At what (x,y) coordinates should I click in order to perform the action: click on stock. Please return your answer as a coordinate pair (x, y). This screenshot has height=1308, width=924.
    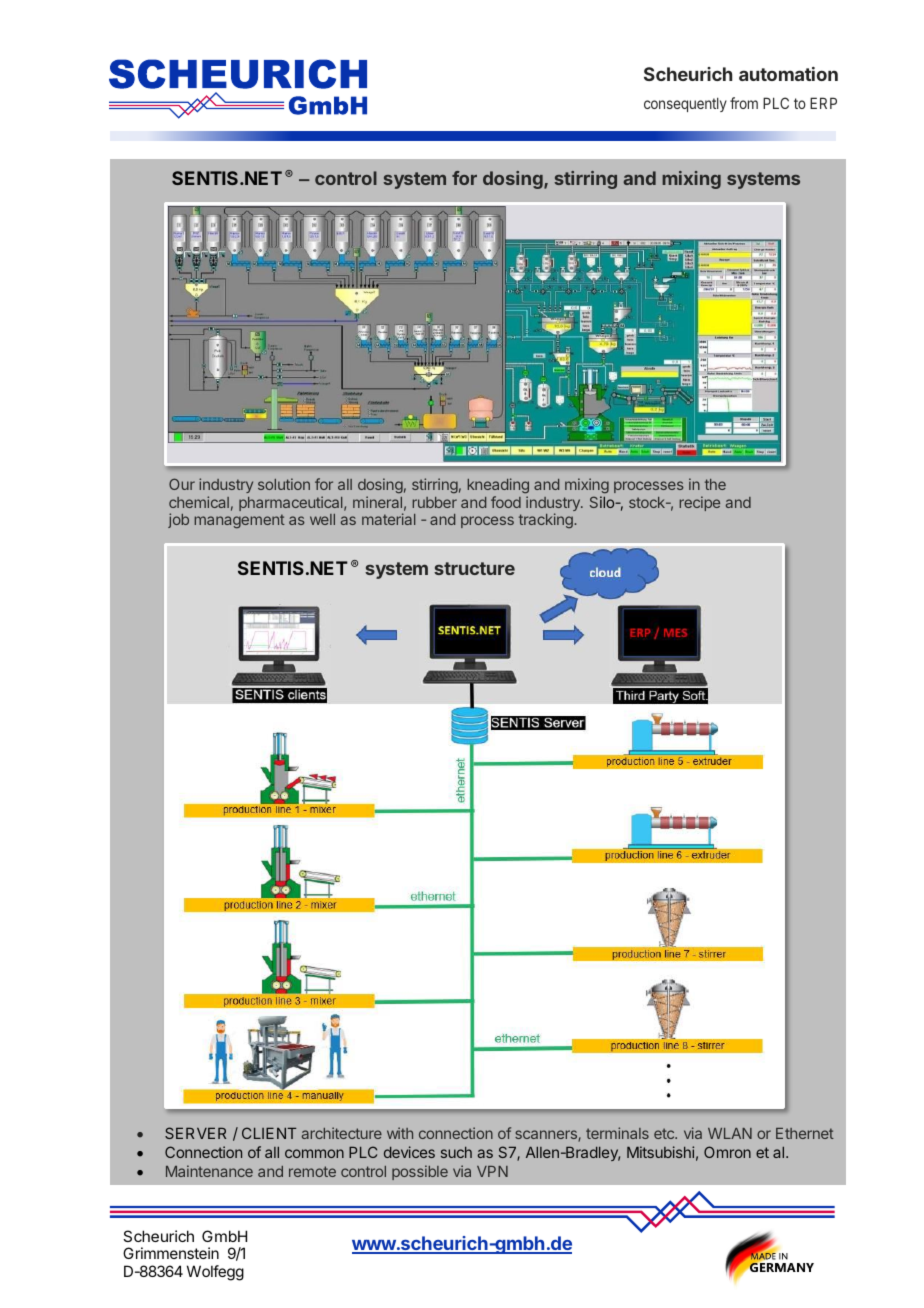
    Looking at the image, I should click on (648, 502).
